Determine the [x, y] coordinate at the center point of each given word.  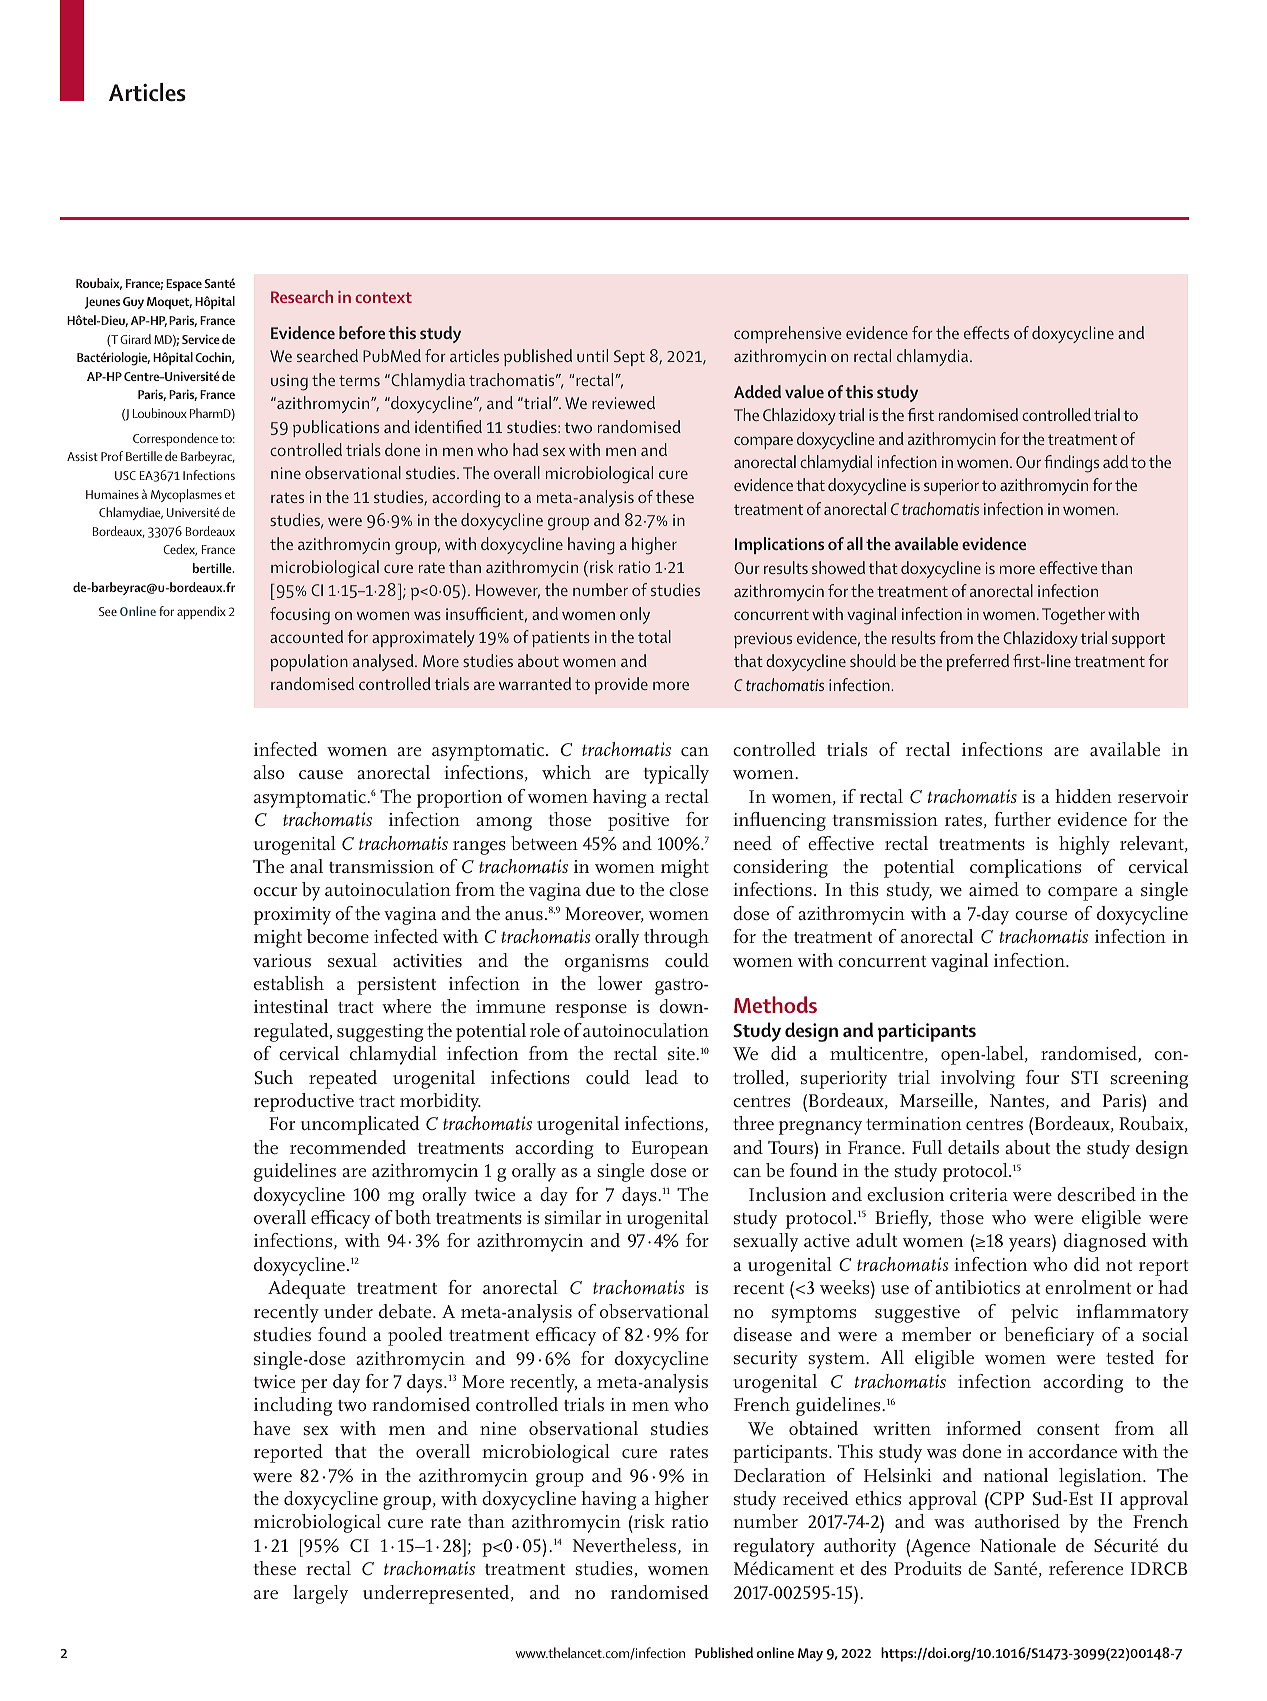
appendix [201, 612]
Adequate [306, 1289]
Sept [629, 358]
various [282, 960]
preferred [977, 662]
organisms [607, 963]
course [1041, 915]
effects [986, 332]
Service [201, 339]
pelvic [1034, 1313]
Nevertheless [624, 1545]
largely [320, 1594]
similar [573, 1217]
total [654, 636]
